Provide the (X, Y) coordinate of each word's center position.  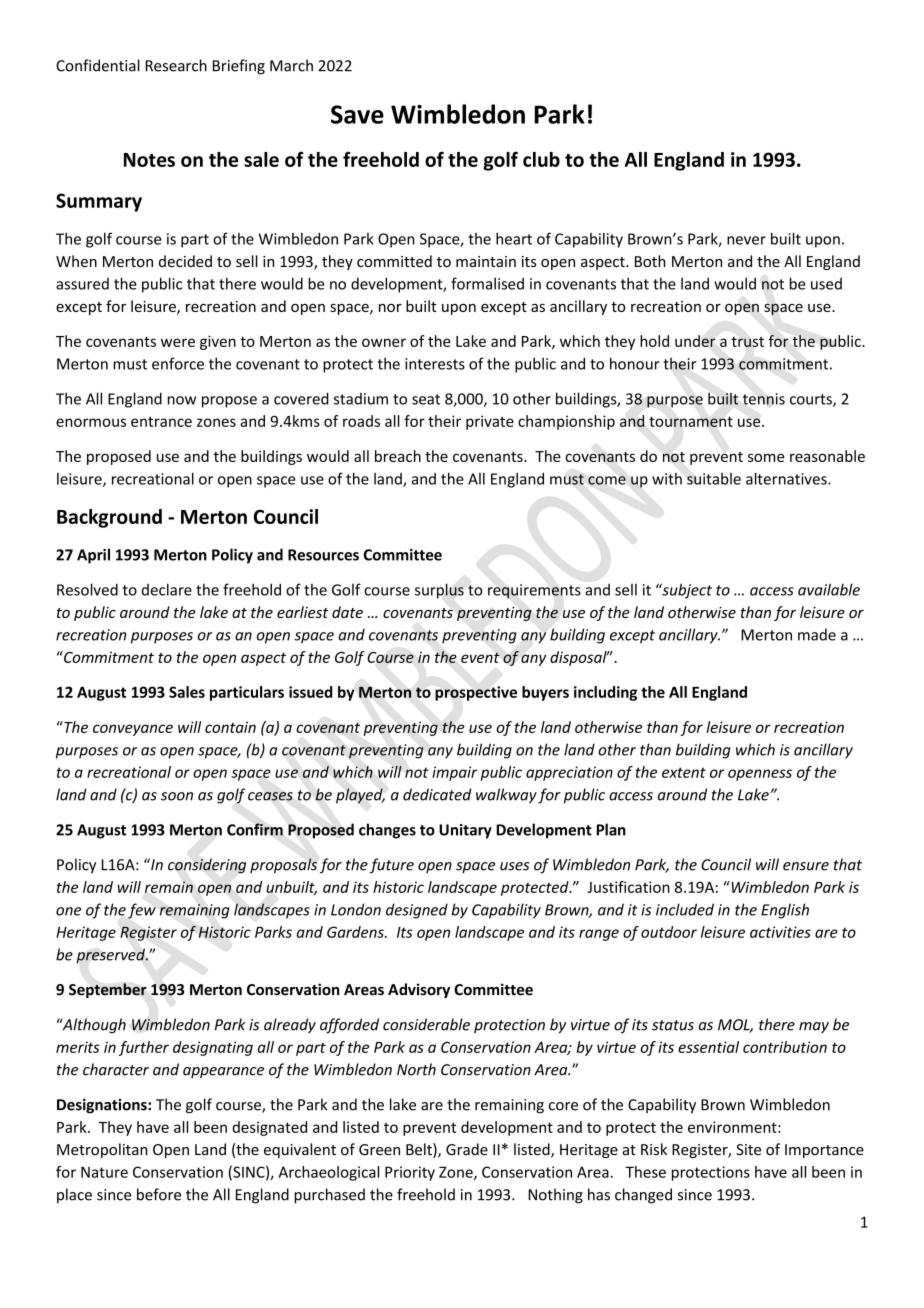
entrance (161, 421)
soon (177, 796)
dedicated (437, 794)
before (159, 1194)
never (746, 240)
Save (357, 114)
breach (398, 456)
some (766, 457)
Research (176, 65)
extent (684, 772)
